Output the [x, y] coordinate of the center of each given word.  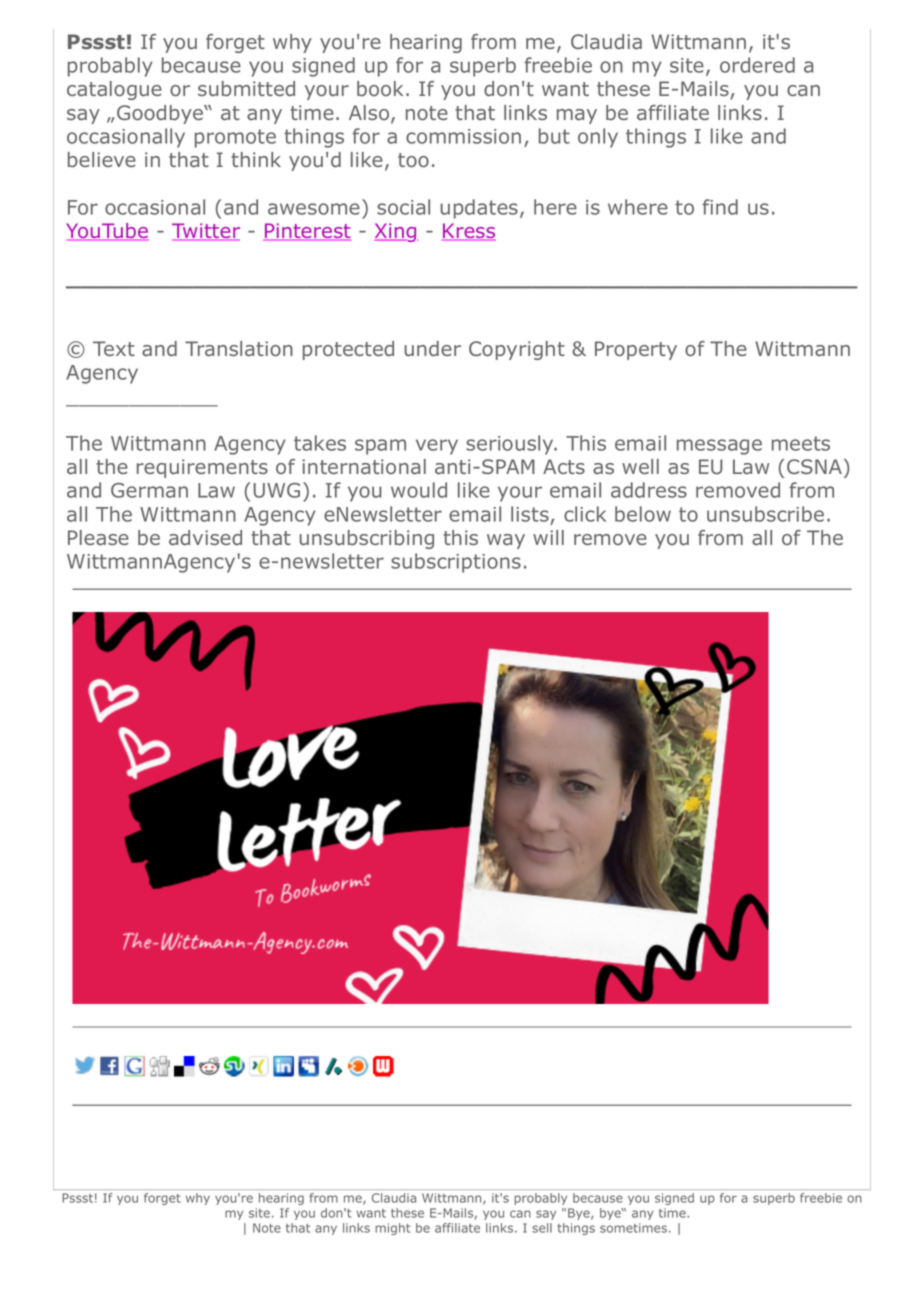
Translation [239, 348]
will [548, 537]
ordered [757, 65]
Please [98, 537]
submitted [246, 88]
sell [542, 1228]
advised [205, 537]
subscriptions [456, 563]
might [392, 1229]
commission [463, 136]
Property [636, 350]
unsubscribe [765, 514]
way [506, 541]
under [433, 348]
